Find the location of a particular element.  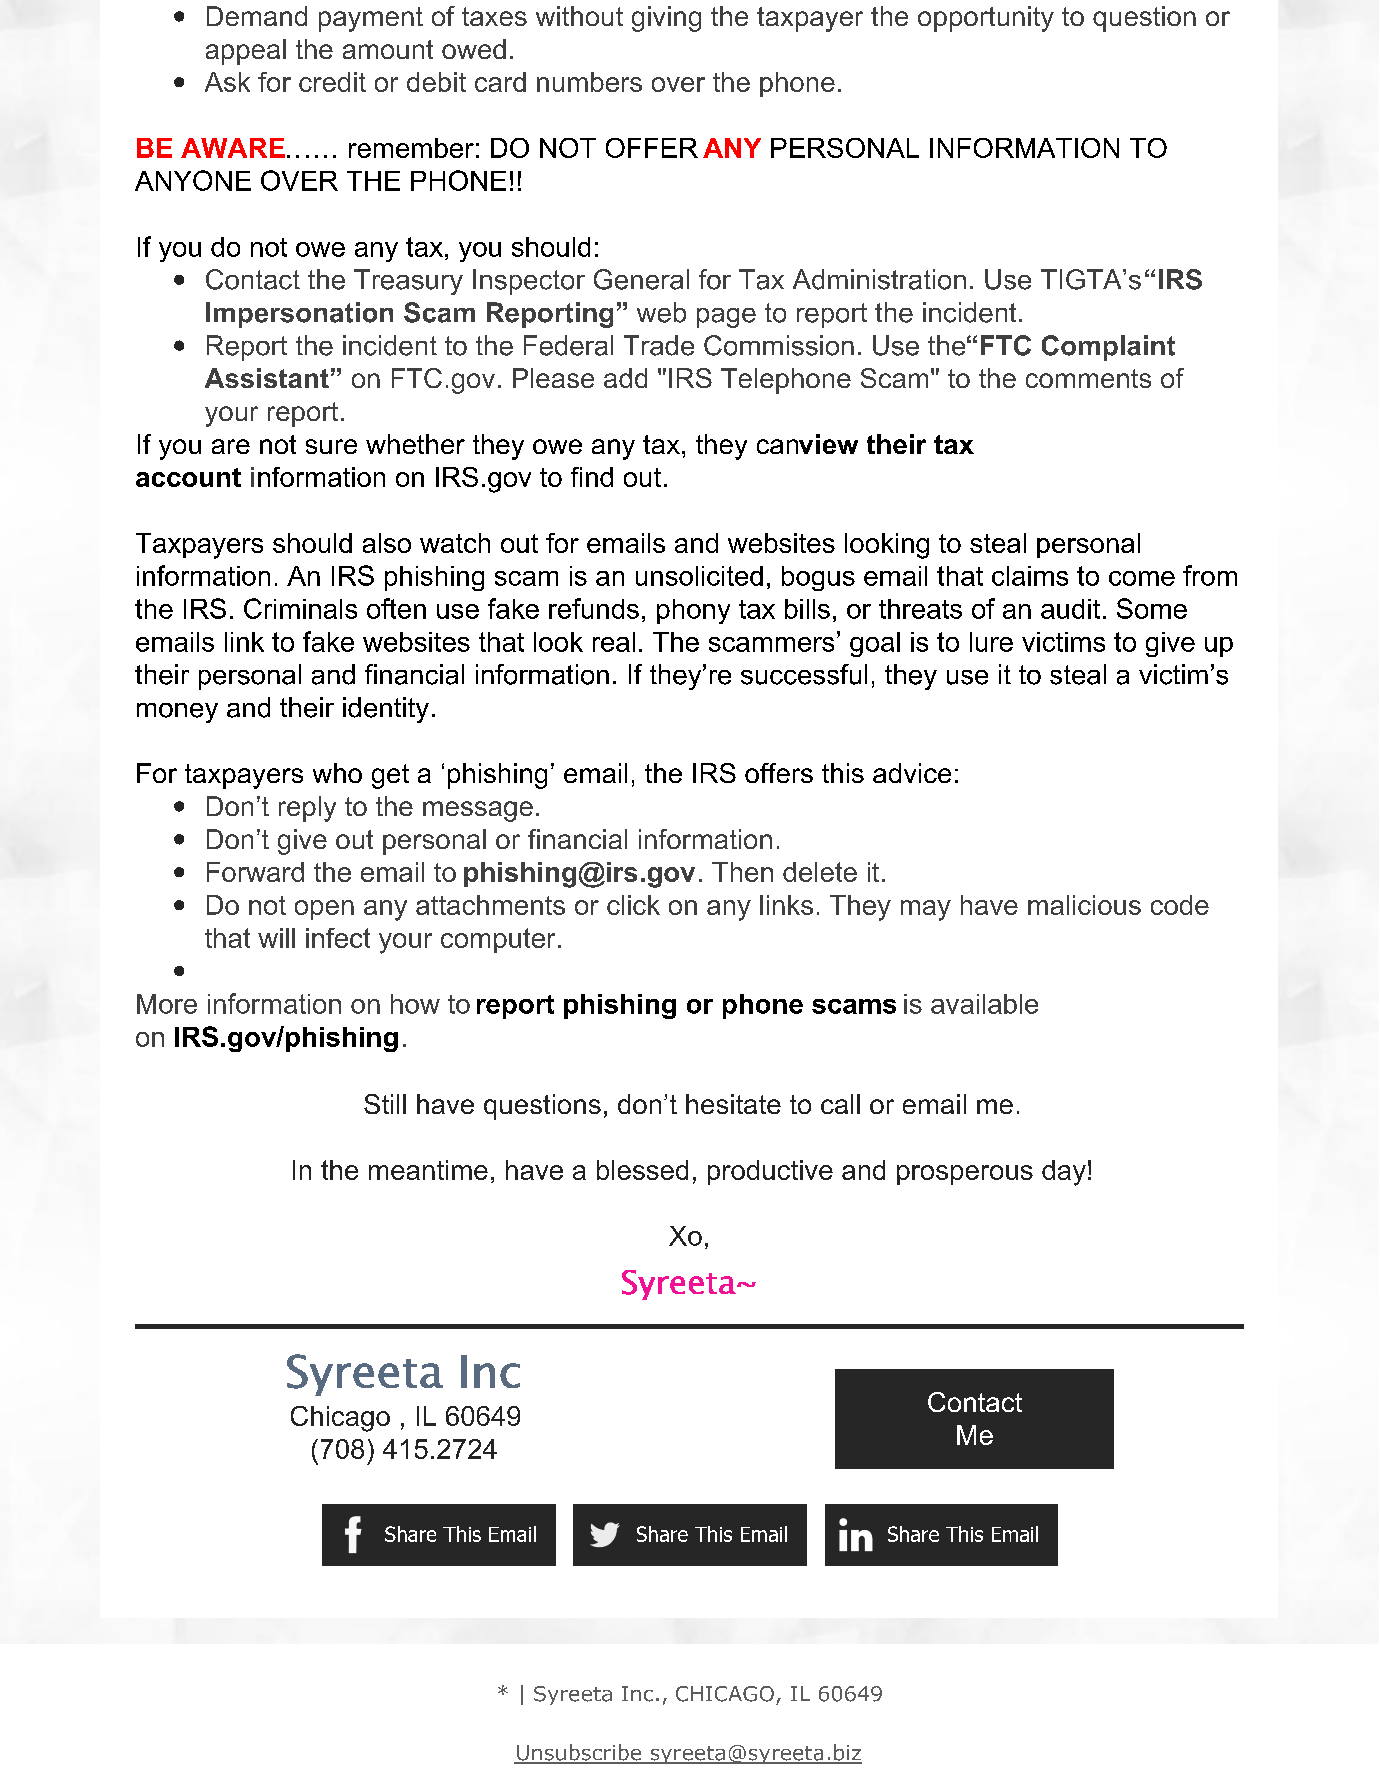

prosperous is located at coordinates (965, 1175).
